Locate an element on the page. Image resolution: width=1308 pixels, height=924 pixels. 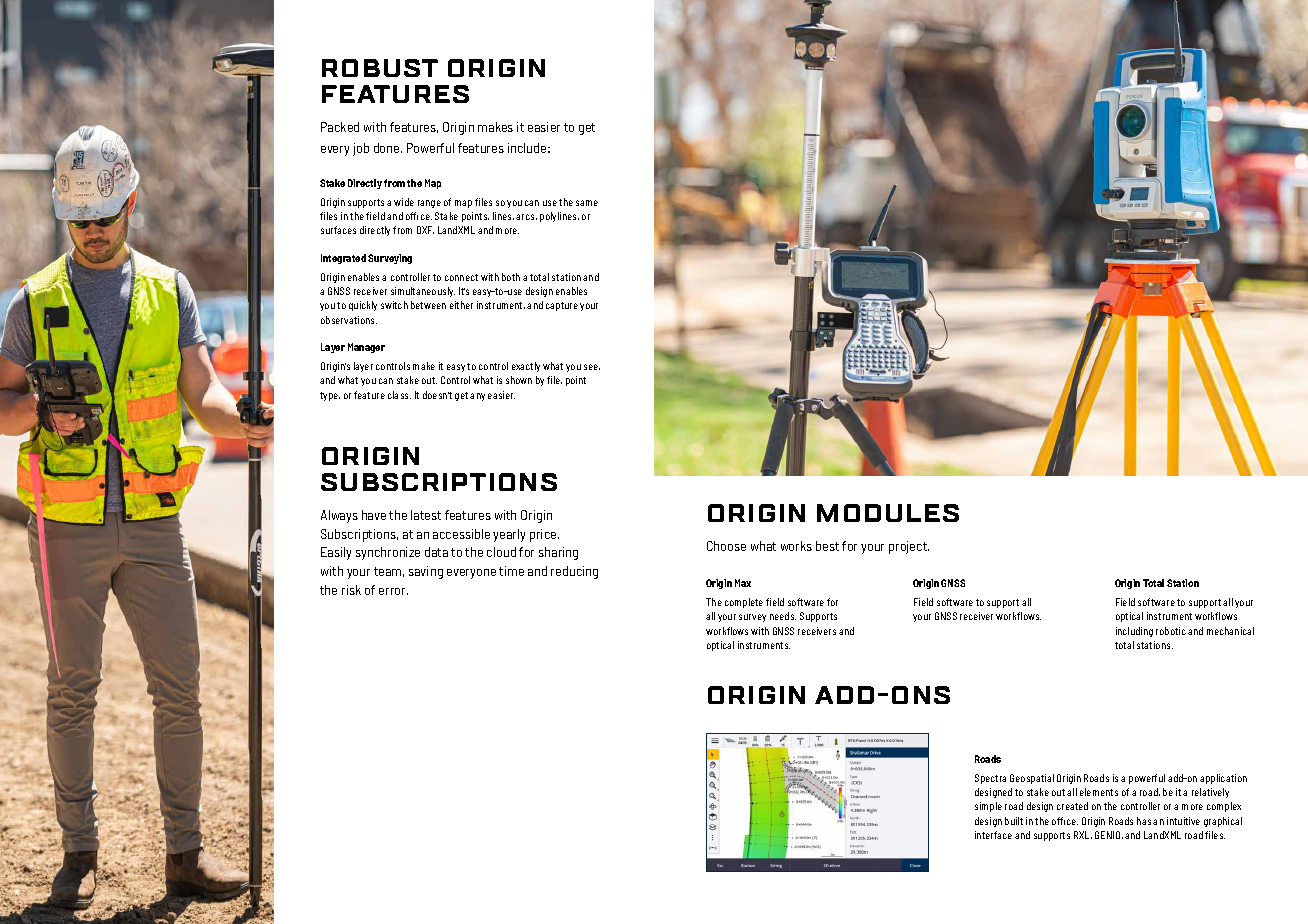
MODULES is located at coordinates (888, 513).
